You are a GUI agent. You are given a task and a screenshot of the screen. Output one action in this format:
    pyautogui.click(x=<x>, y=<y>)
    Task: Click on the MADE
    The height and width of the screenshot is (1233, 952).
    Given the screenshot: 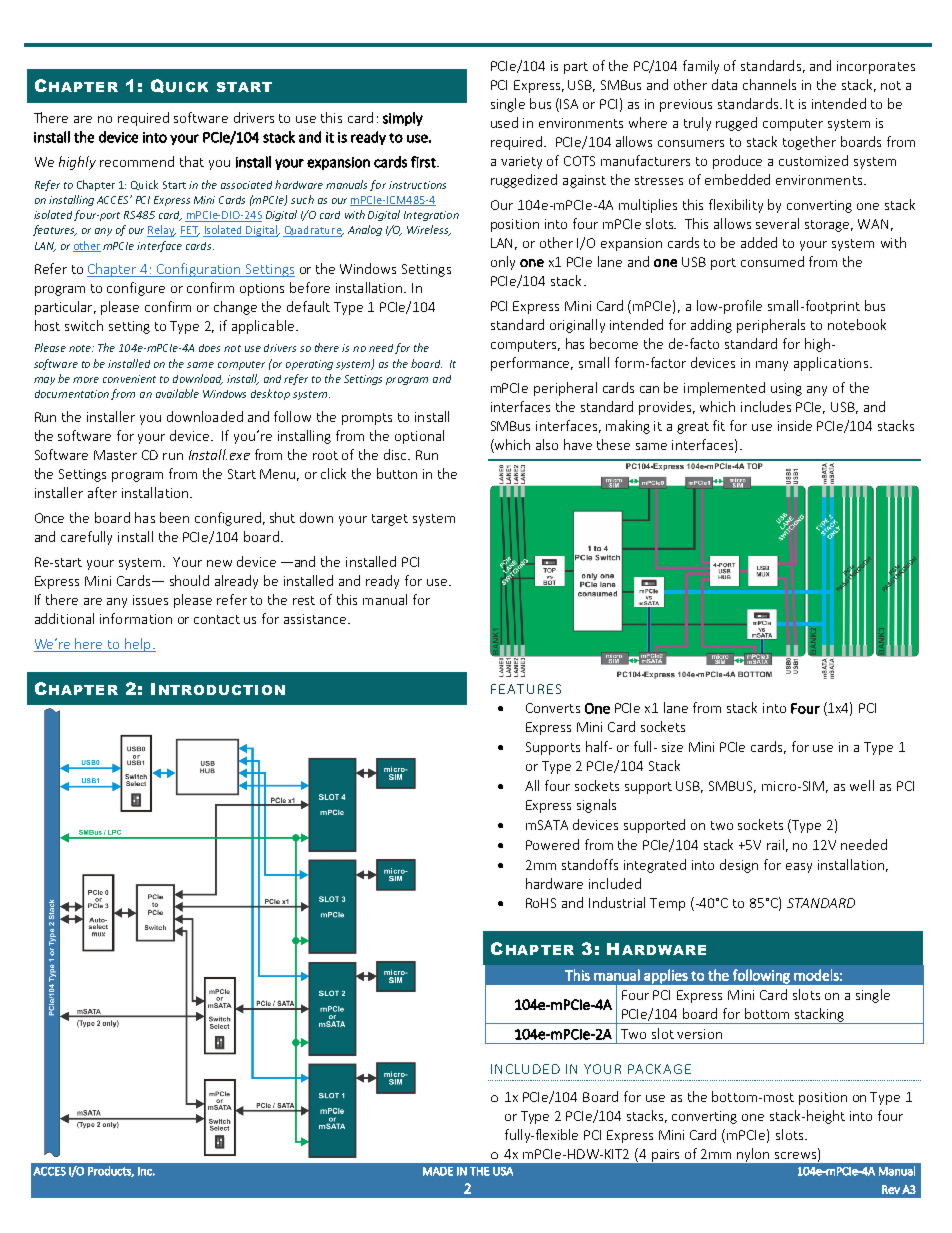 What is the action you would take?
    pyautogui.click(x=438, y=1171)
